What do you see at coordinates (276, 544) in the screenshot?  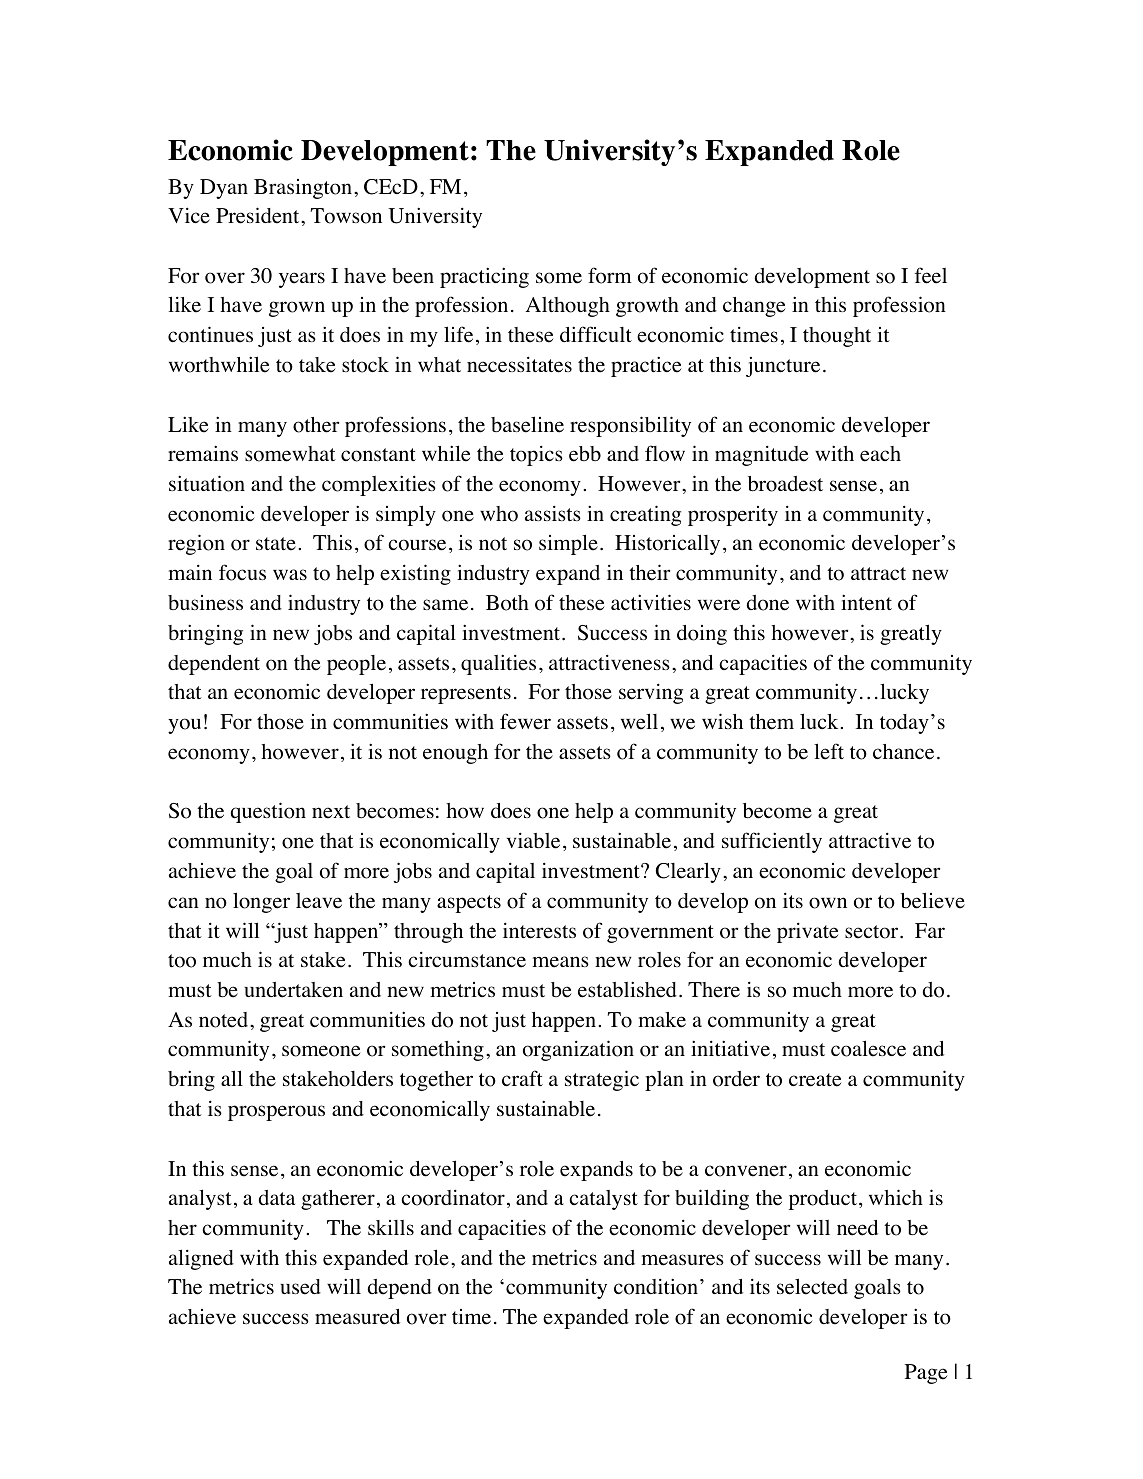 I see `state` at bounding box center [276, 544].
